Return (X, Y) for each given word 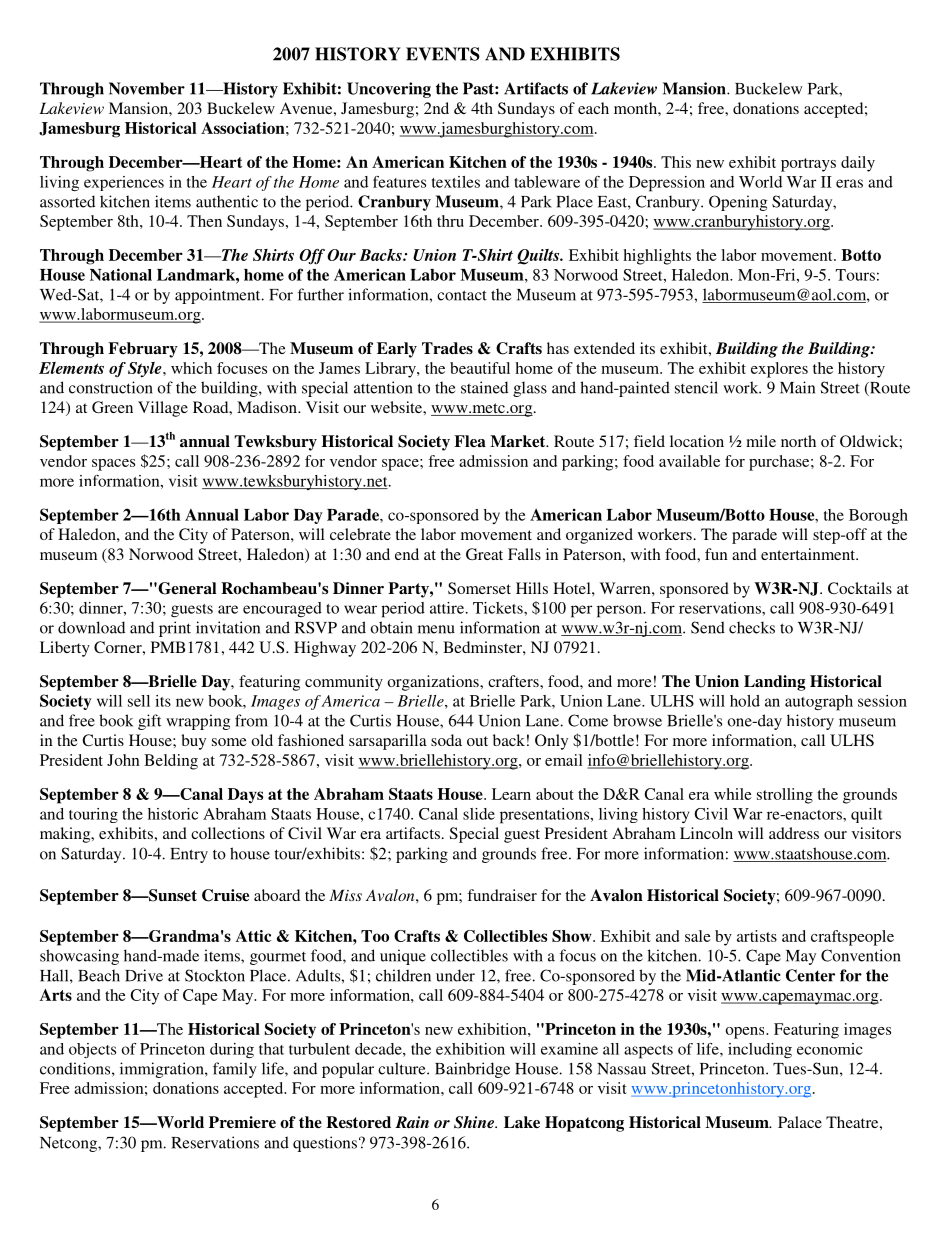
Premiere (242, 1122)
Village (163, 409)
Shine (475, 1122)
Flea (470, 441)
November (147, 88)
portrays (808, 165)
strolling (785, 796)
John (123, 760)
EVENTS (443, 54)
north (798, 441)
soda (446, 740)
